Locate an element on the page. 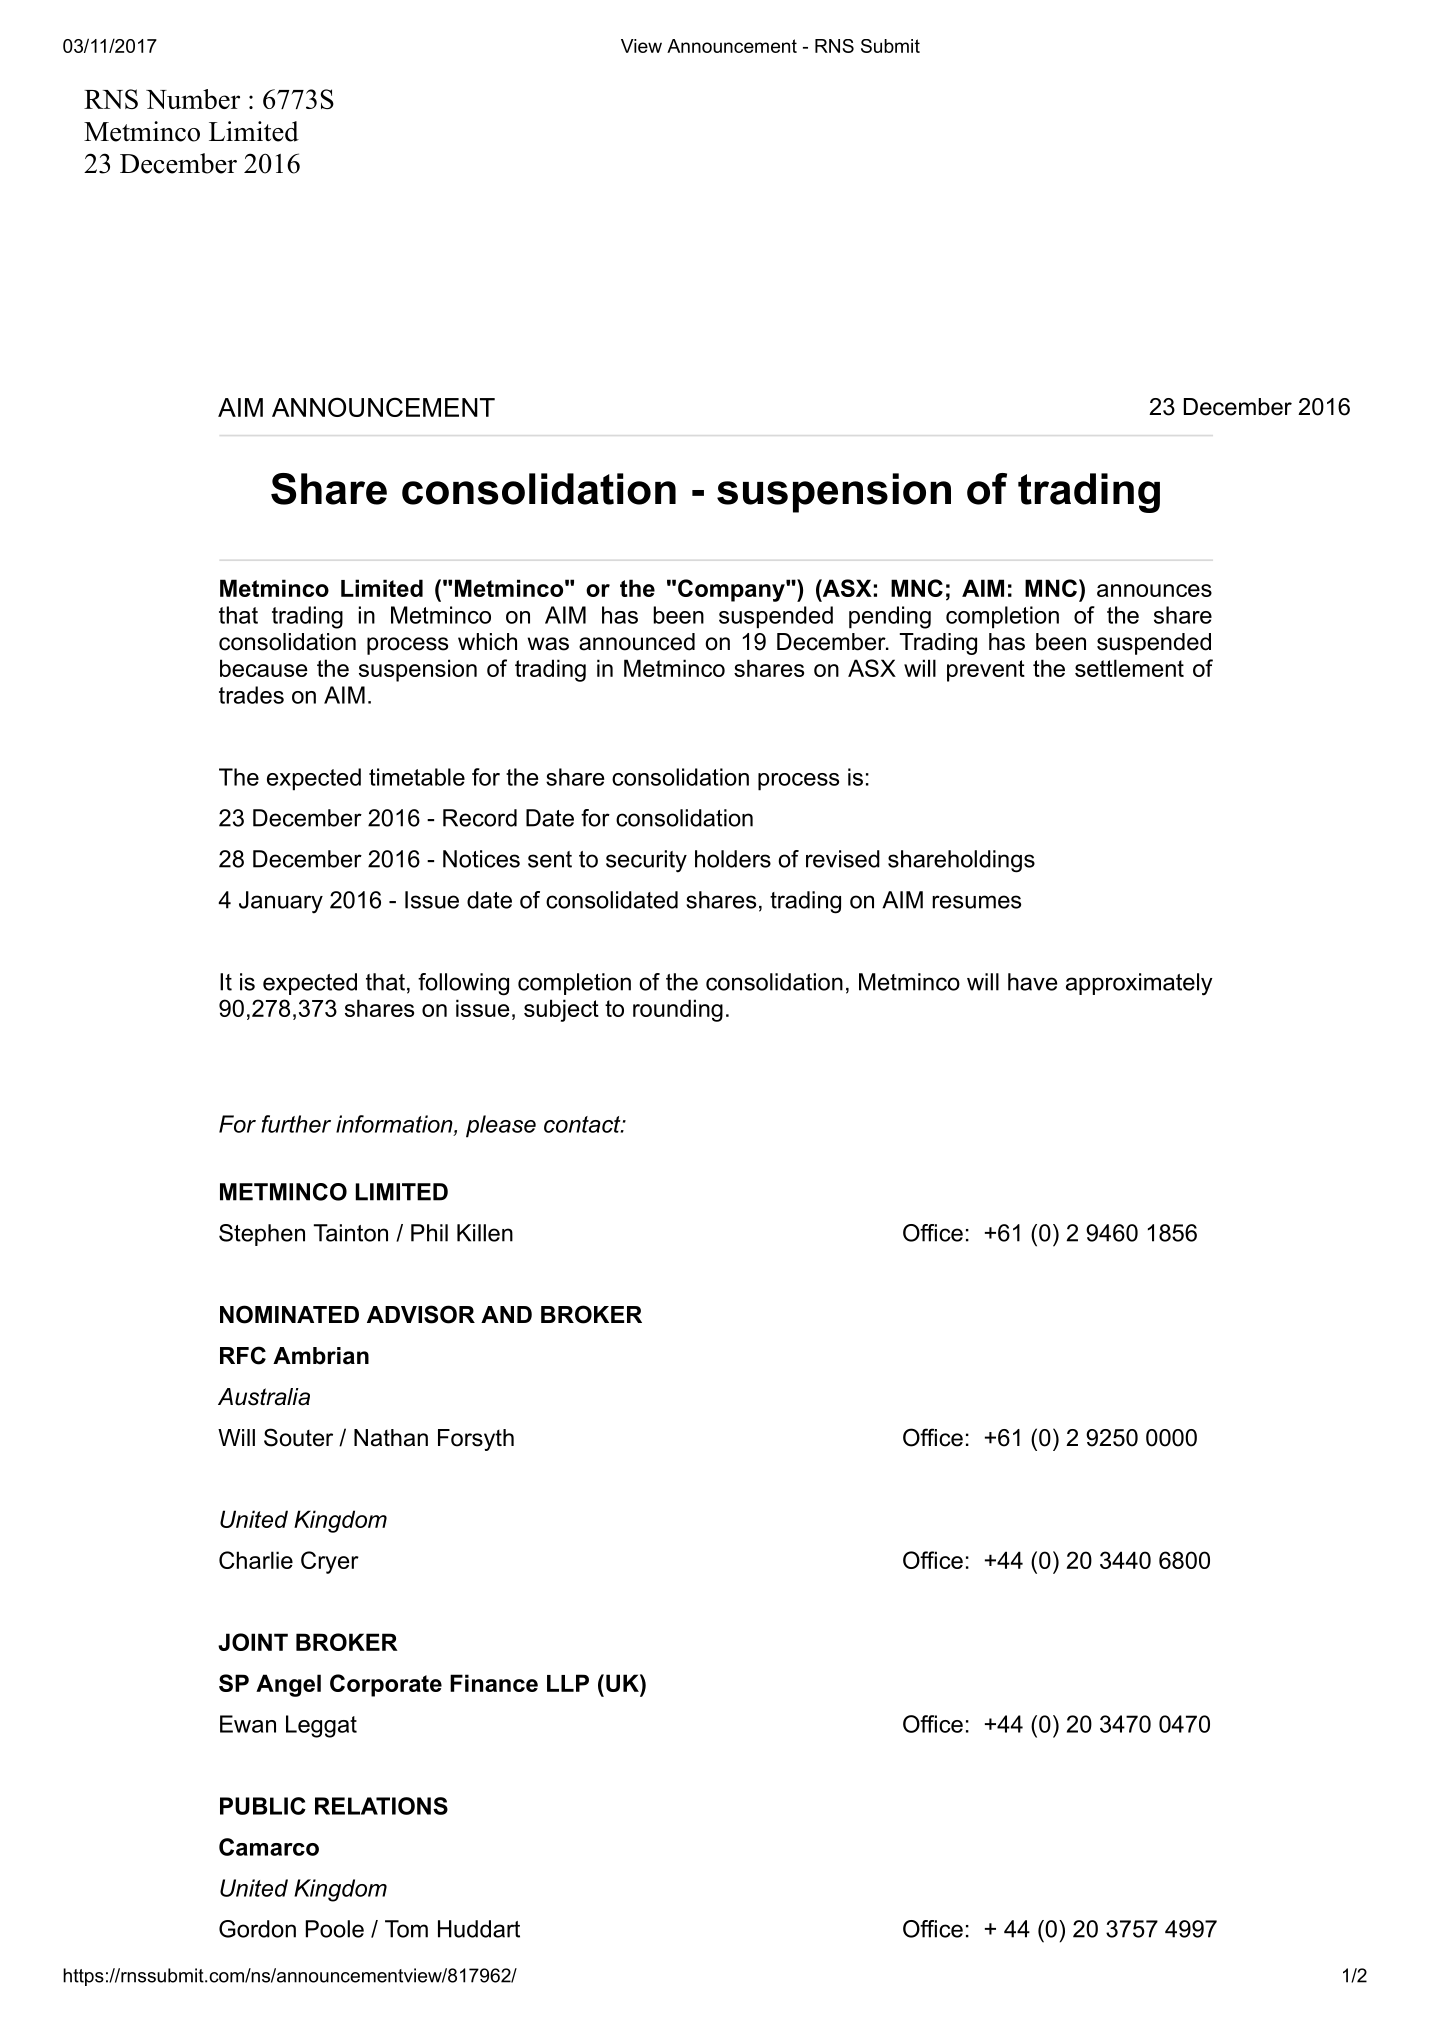 The height and width of the document is (2023, 1430). announces is located at coordinates (1154, 590).
